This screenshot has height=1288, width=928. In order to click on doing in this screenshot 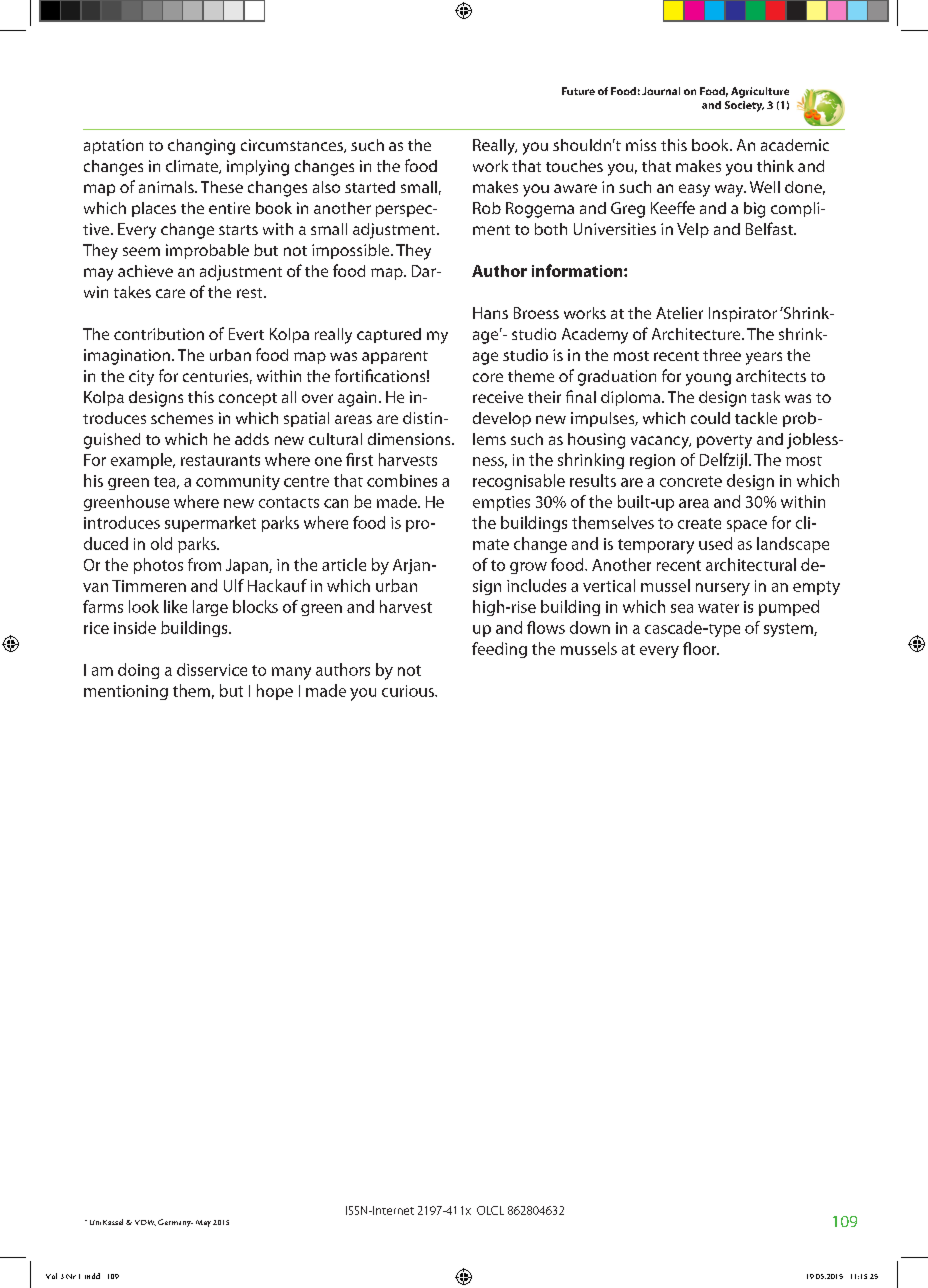, I will do `click(138, 671)`.
